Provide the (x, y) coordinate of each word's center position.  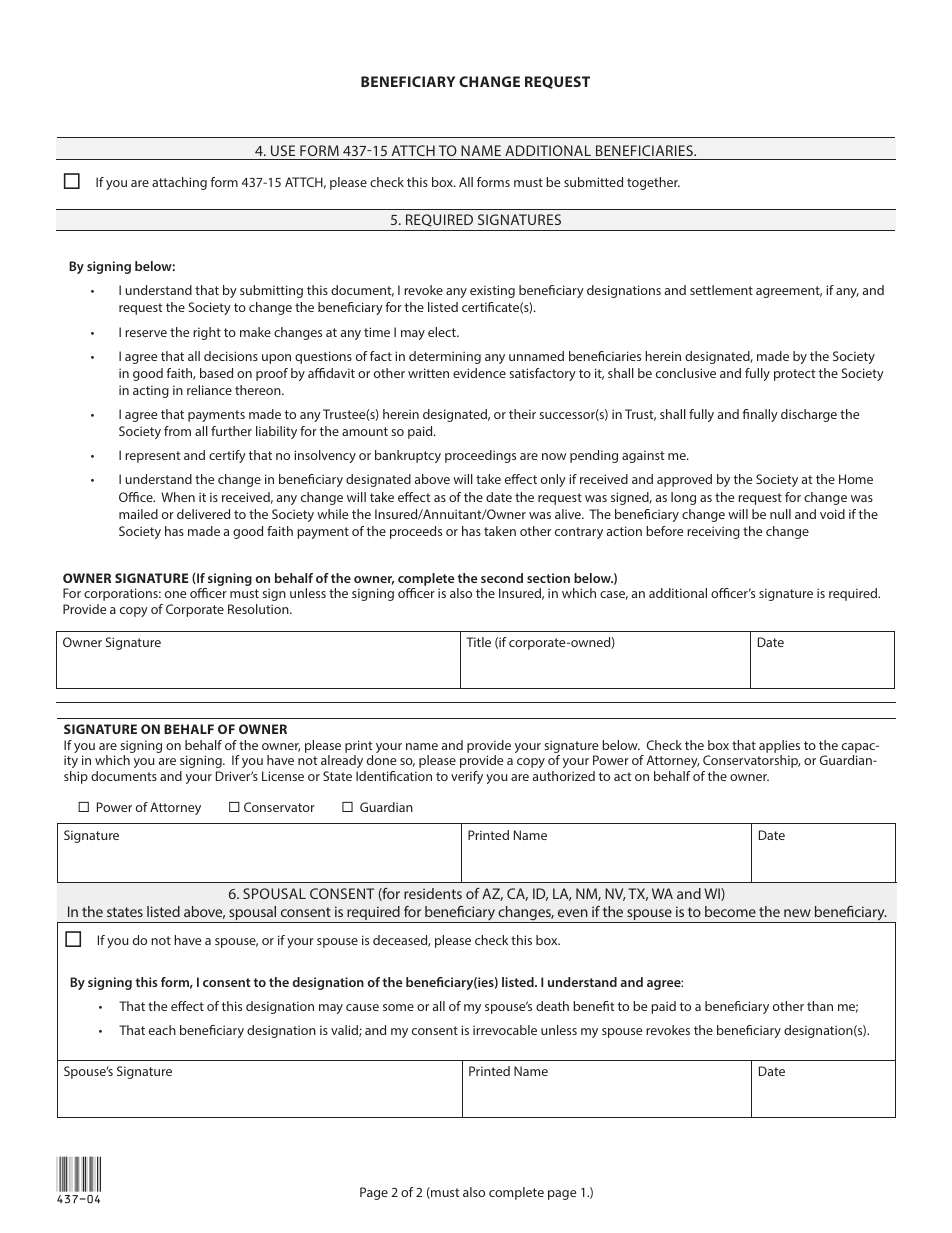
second (502, 578)
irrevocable (505, 1030)
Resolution (259, 609)
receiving (713, 532)
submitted (593, 182)
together (653, 183)
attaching (179, 183)
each (162, 1030)
